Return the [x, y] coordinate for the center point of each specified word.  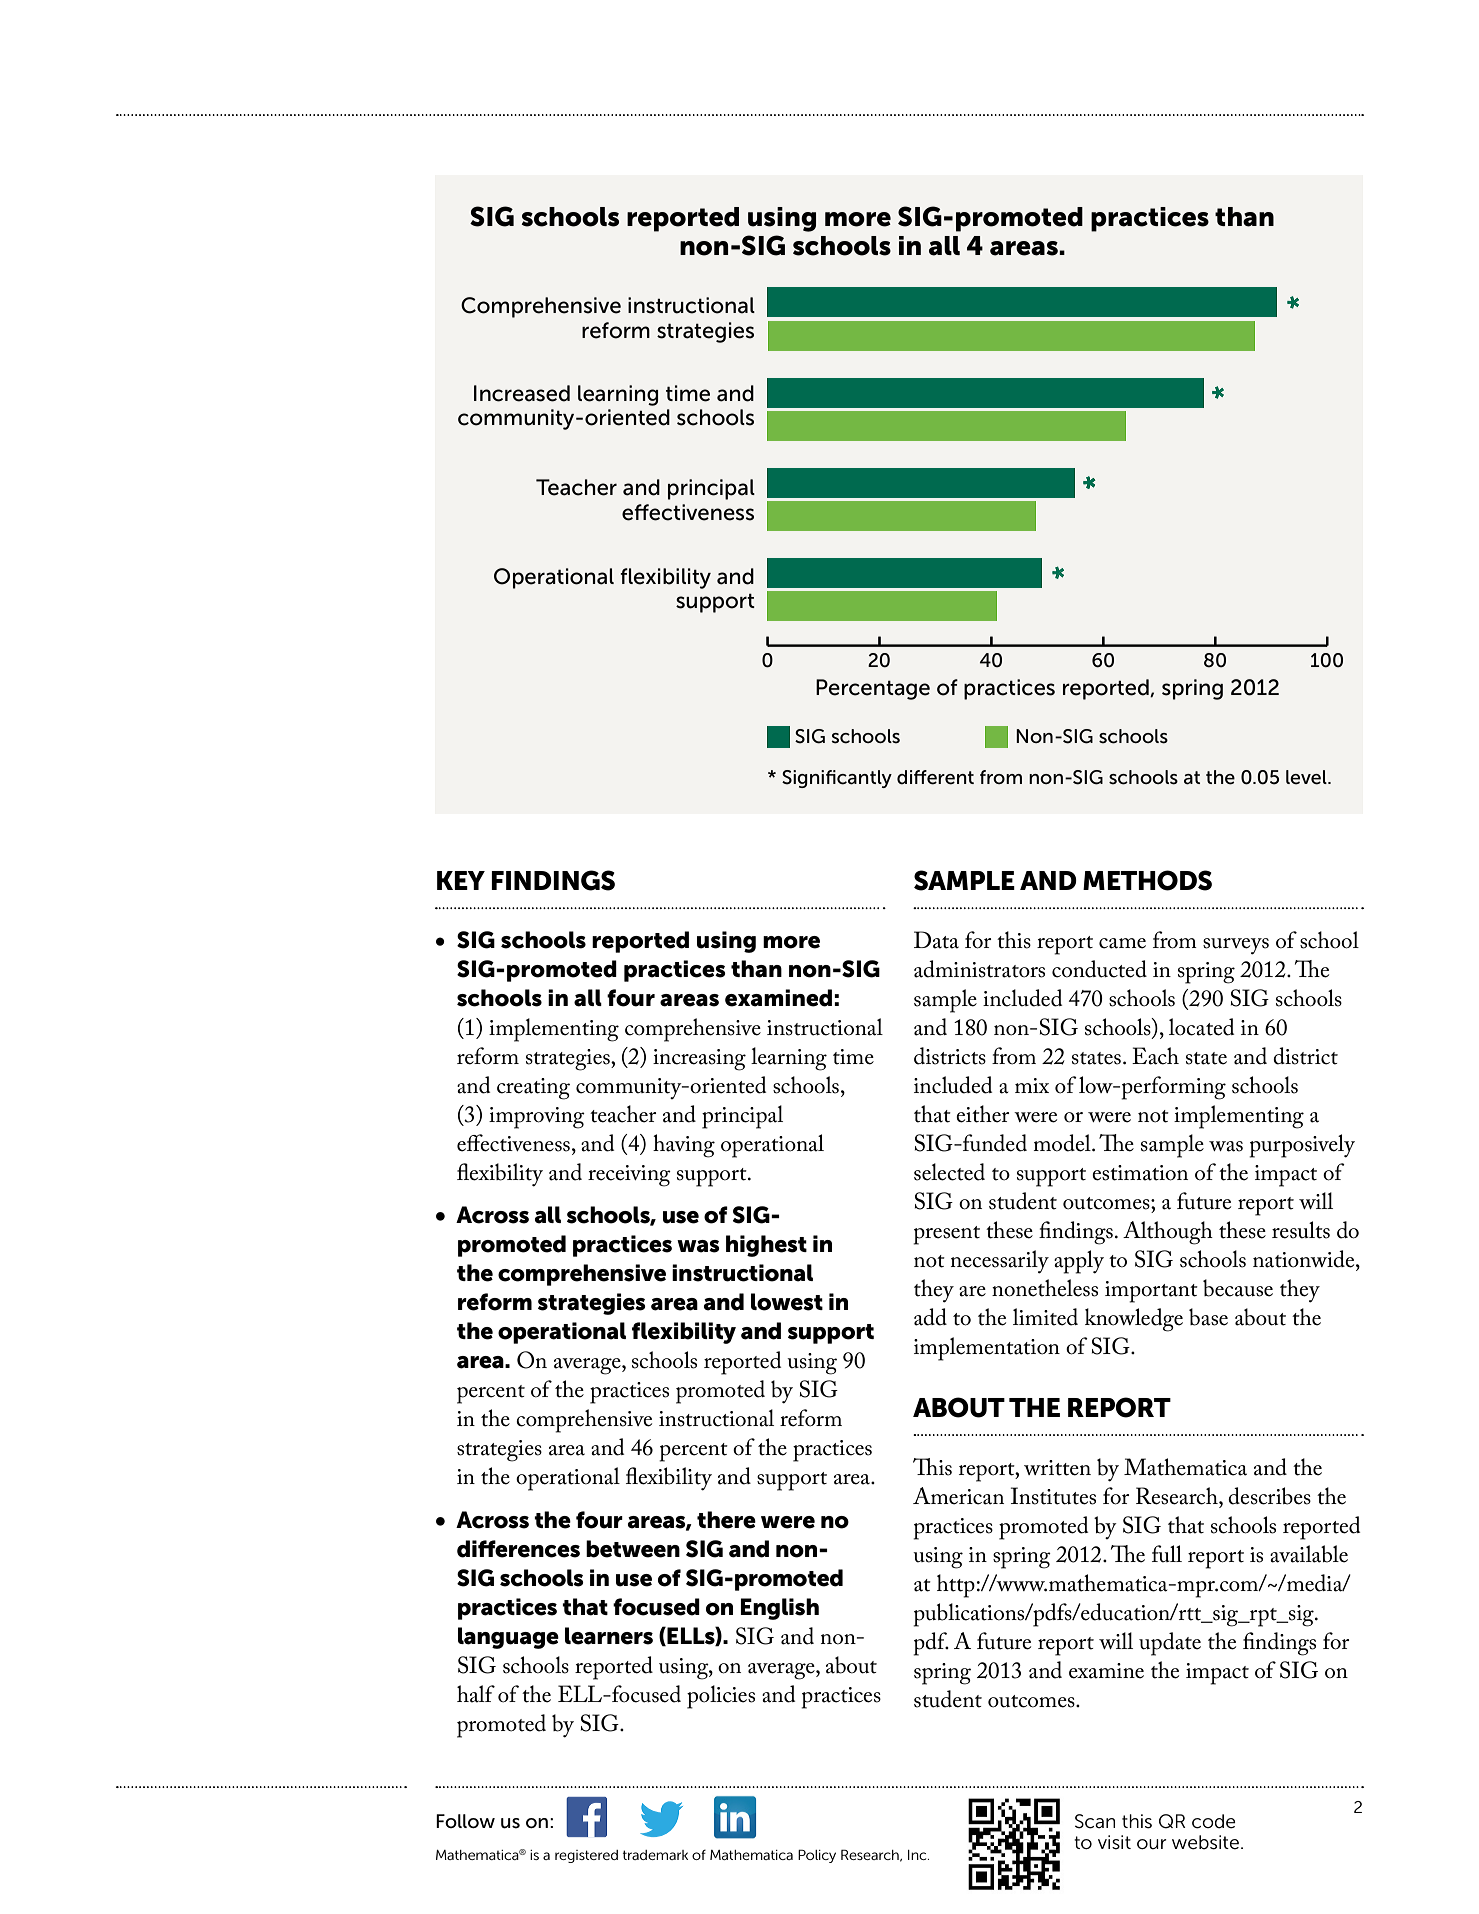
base [1208, 1317]
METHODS [1147, 880]
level [1307, 777]
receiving [629, 1176]
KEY [461, 880]
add [930, 1317]
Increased [522, 393]
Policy [817, 1856]
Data [936, 940]
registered [586, 1856]
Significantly [837, 779]
